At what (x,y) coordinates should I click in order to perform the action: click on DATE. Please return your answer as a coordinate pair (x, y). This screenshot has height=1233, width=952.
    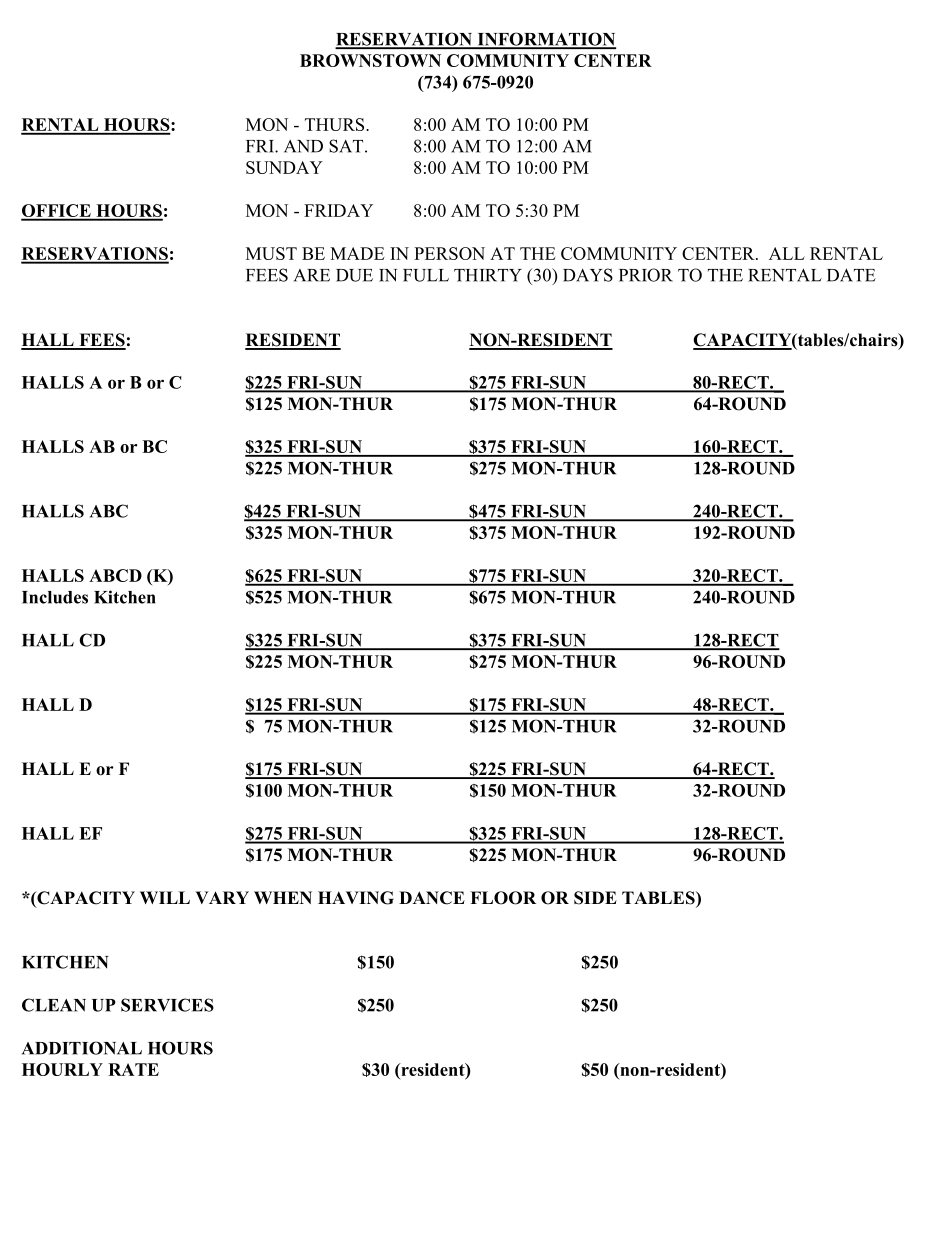
    Looking at the image, I should click on (851, 275).
